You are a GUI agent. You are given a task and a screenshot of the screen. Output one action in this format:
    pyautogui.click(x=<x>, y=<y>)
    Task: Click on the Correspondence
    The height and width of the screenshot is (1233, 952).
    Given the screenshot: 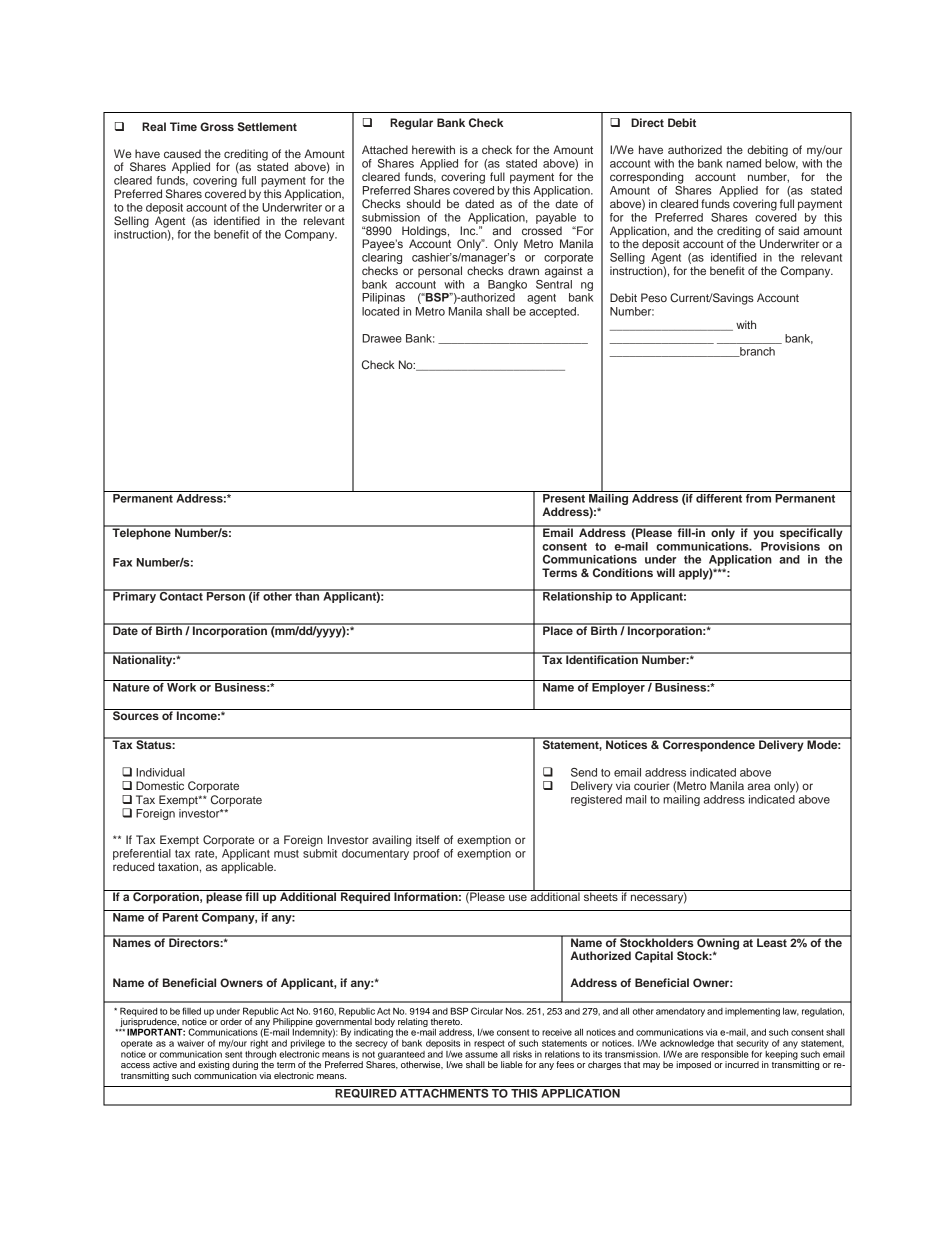 What is the action you would take?
    pyautogui.click(x=709, y=745)
